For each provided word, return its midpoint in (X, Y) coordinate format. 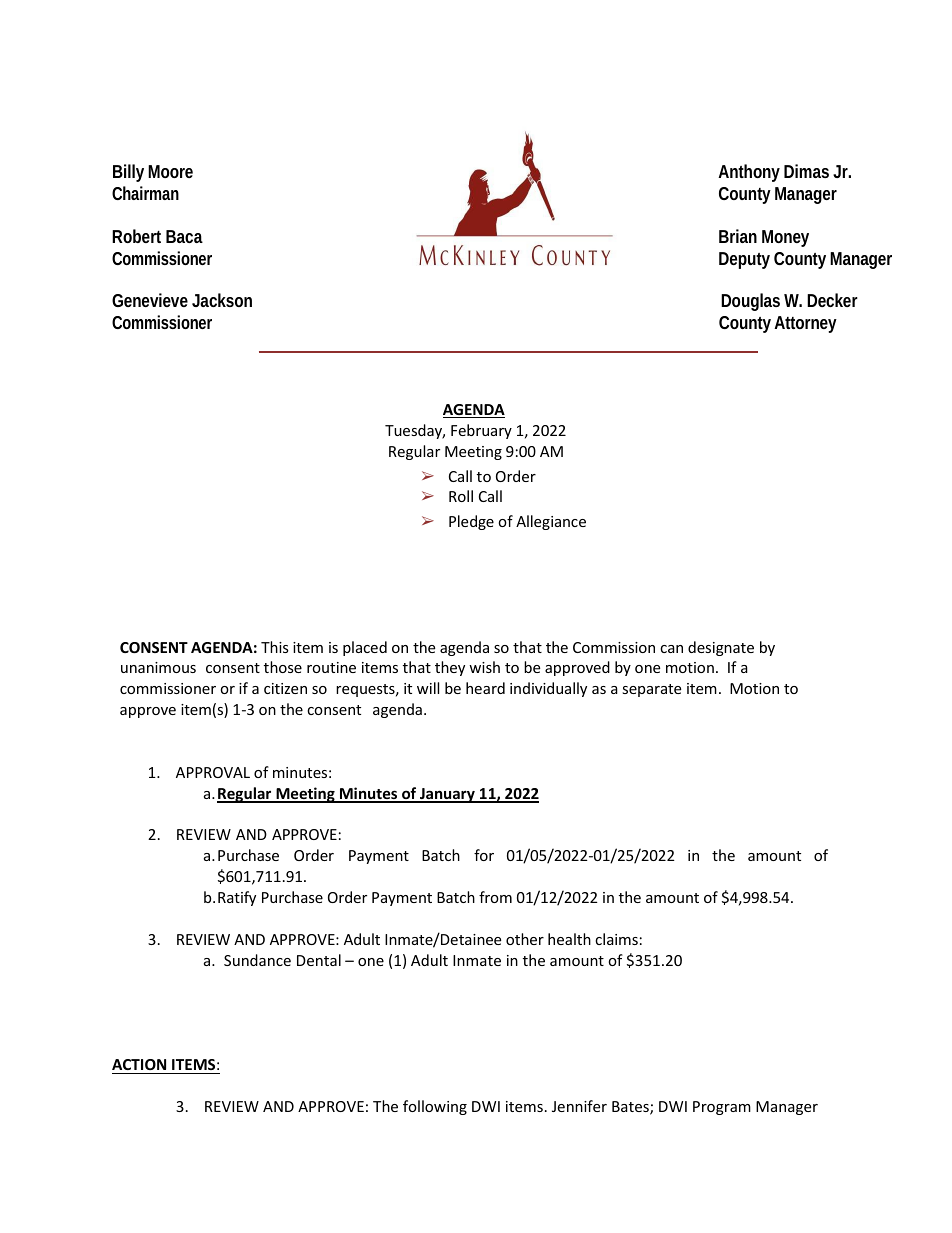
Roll (461, 496)
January (447, 795)
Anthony (749, 173)
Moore (170, 171)
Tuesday (415, 431)
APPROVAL (213, 772)
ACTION (139, 1064)
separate (651, 690)
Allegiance (551, 522)
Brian (738, 236)
